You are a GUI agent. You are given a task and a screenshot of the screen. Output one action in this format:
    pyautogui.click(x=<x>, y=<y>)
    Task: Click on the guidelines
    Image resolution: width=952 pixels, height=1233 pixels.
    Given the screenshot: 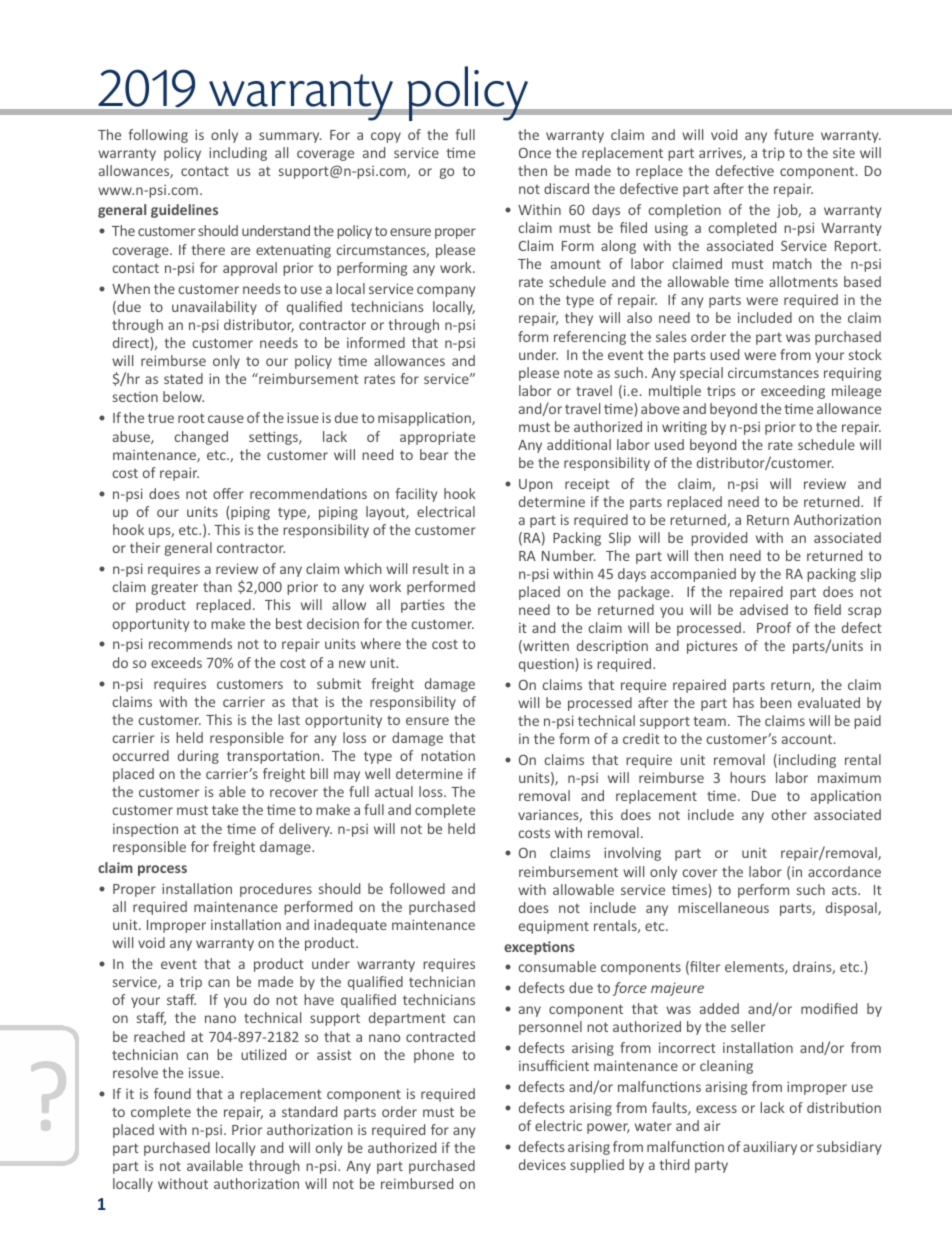 What is the action you would take?
    pyautogui.click(x=184, y=211)
